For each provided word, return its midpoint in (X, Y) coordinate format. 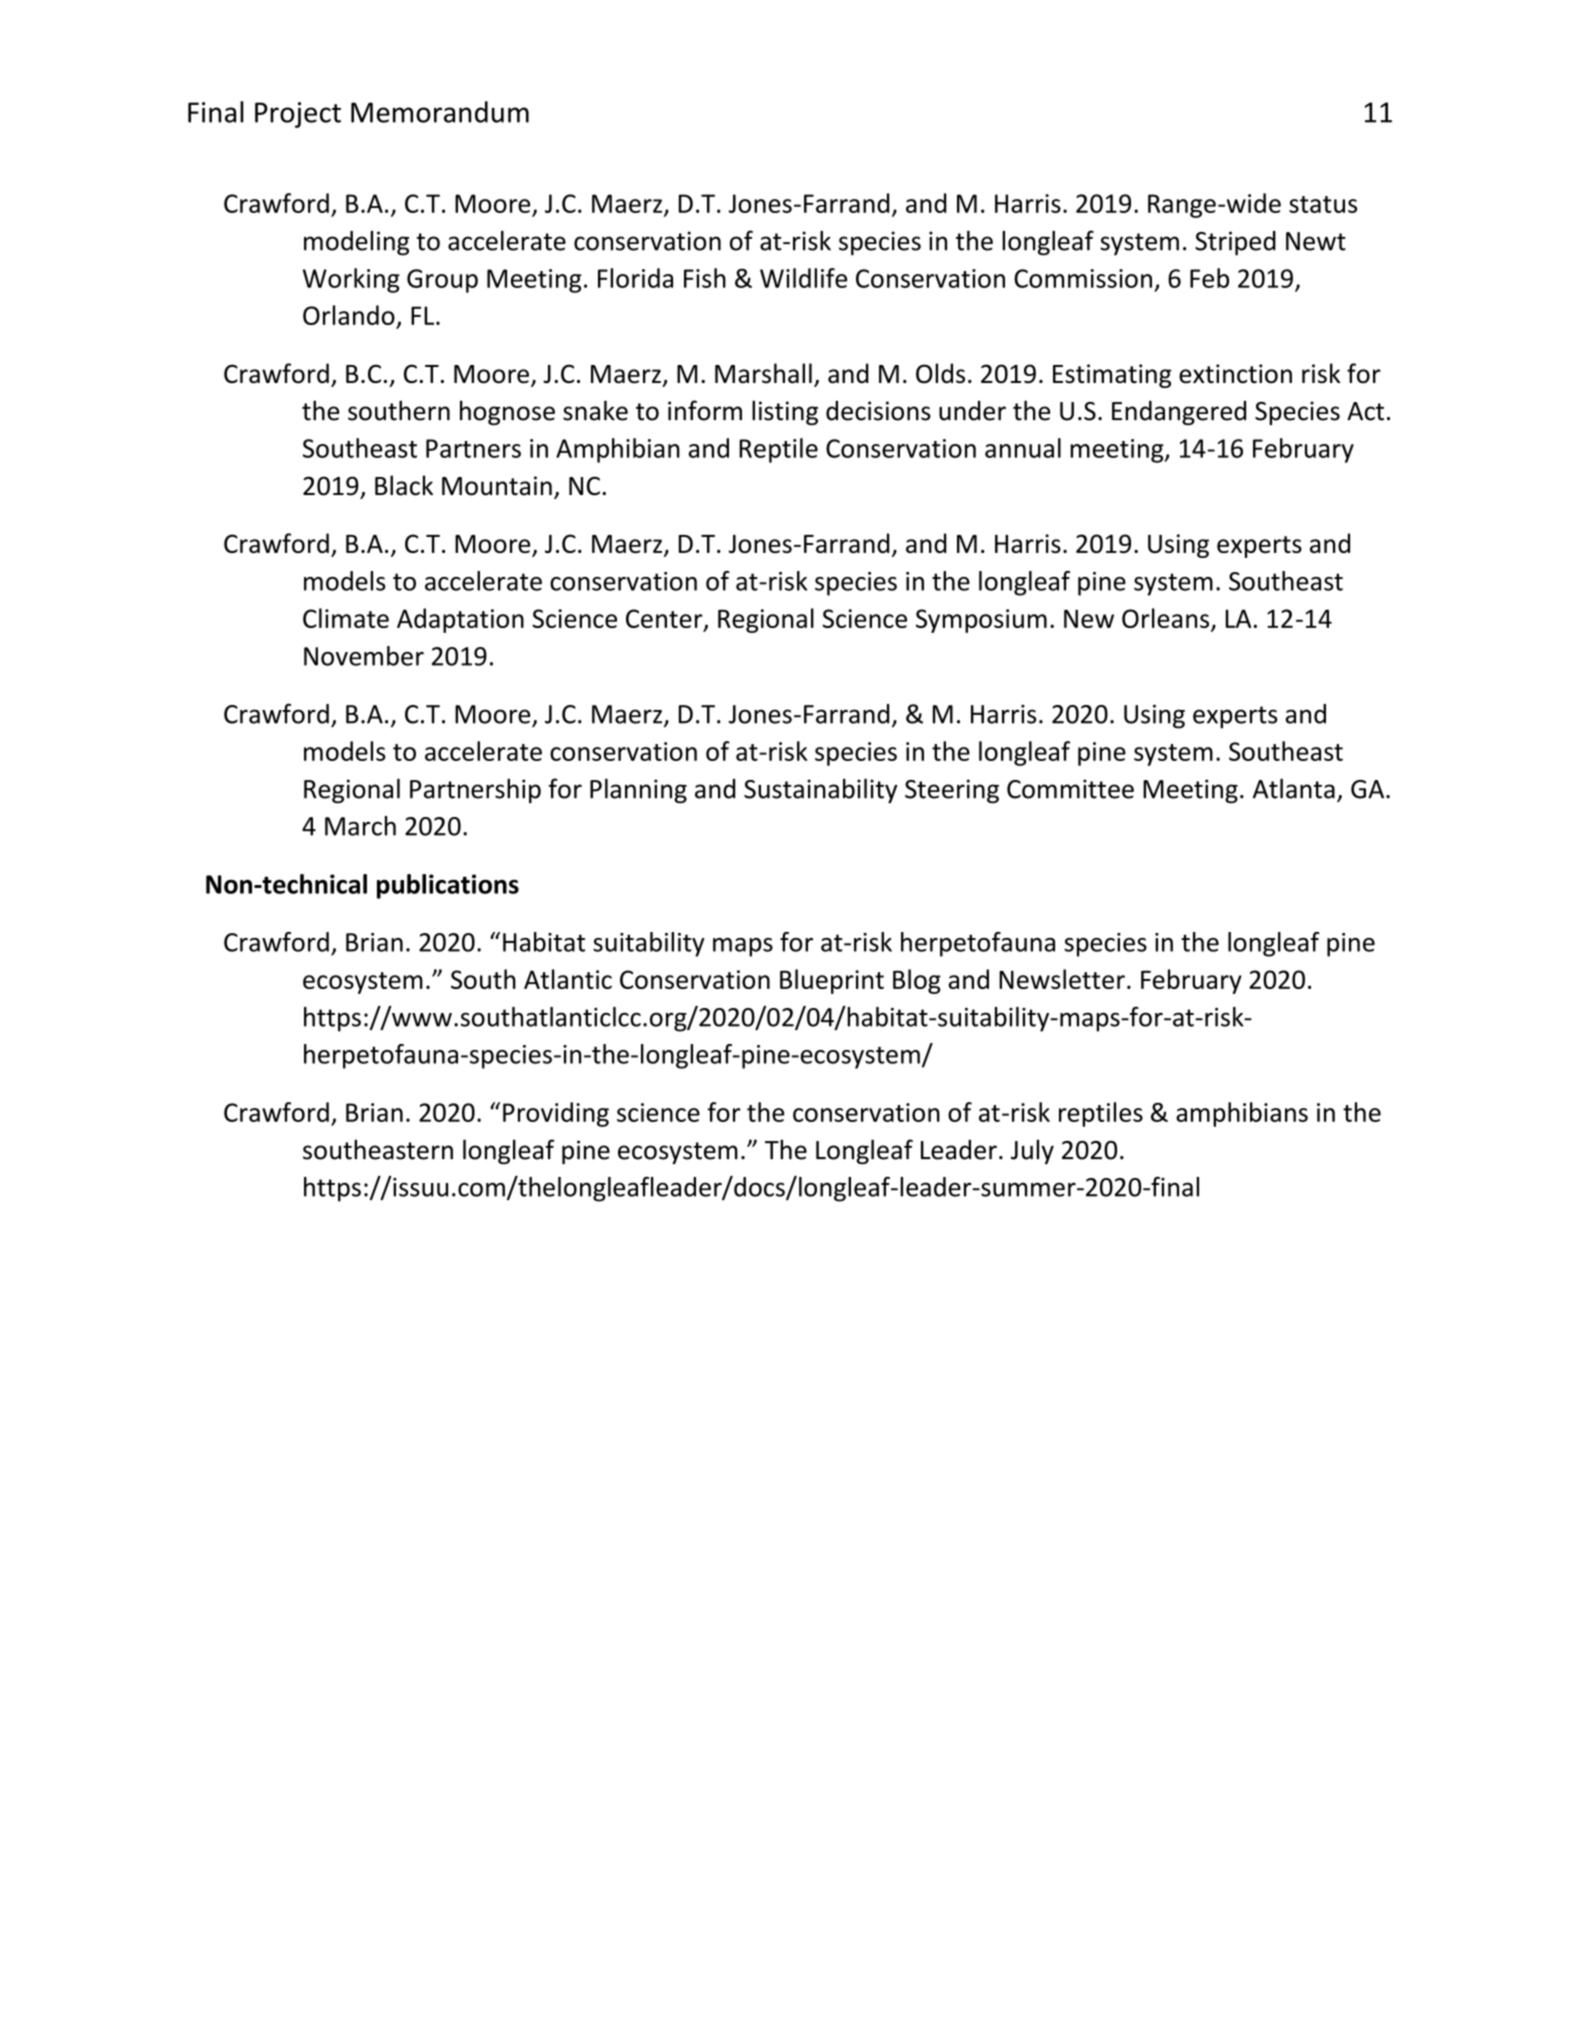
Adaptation (460, 620)
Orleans (1167, 619)
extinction (1235, 374)
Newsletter (1062, 979)
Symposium (981, 621)
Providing (556, 1114)
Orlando (349, 315)
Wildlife (803, 278)
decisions (878, 411)
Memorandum (440, 112)
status (1323, 204)
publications (448, 886)
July (1032, 1151)
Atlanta (1294, 788)
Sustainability (820, 791)
